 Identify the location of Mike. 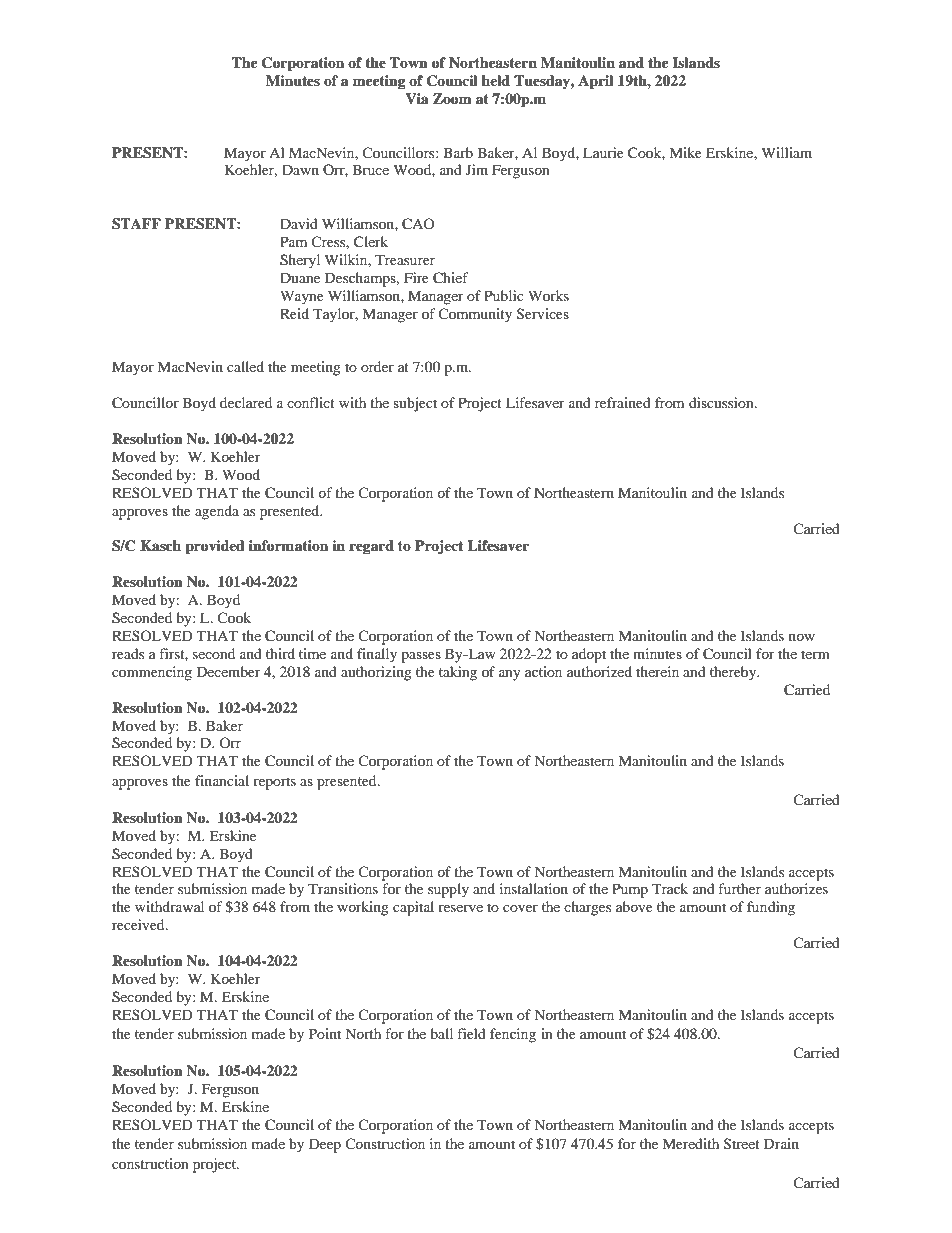
(685, 152).
